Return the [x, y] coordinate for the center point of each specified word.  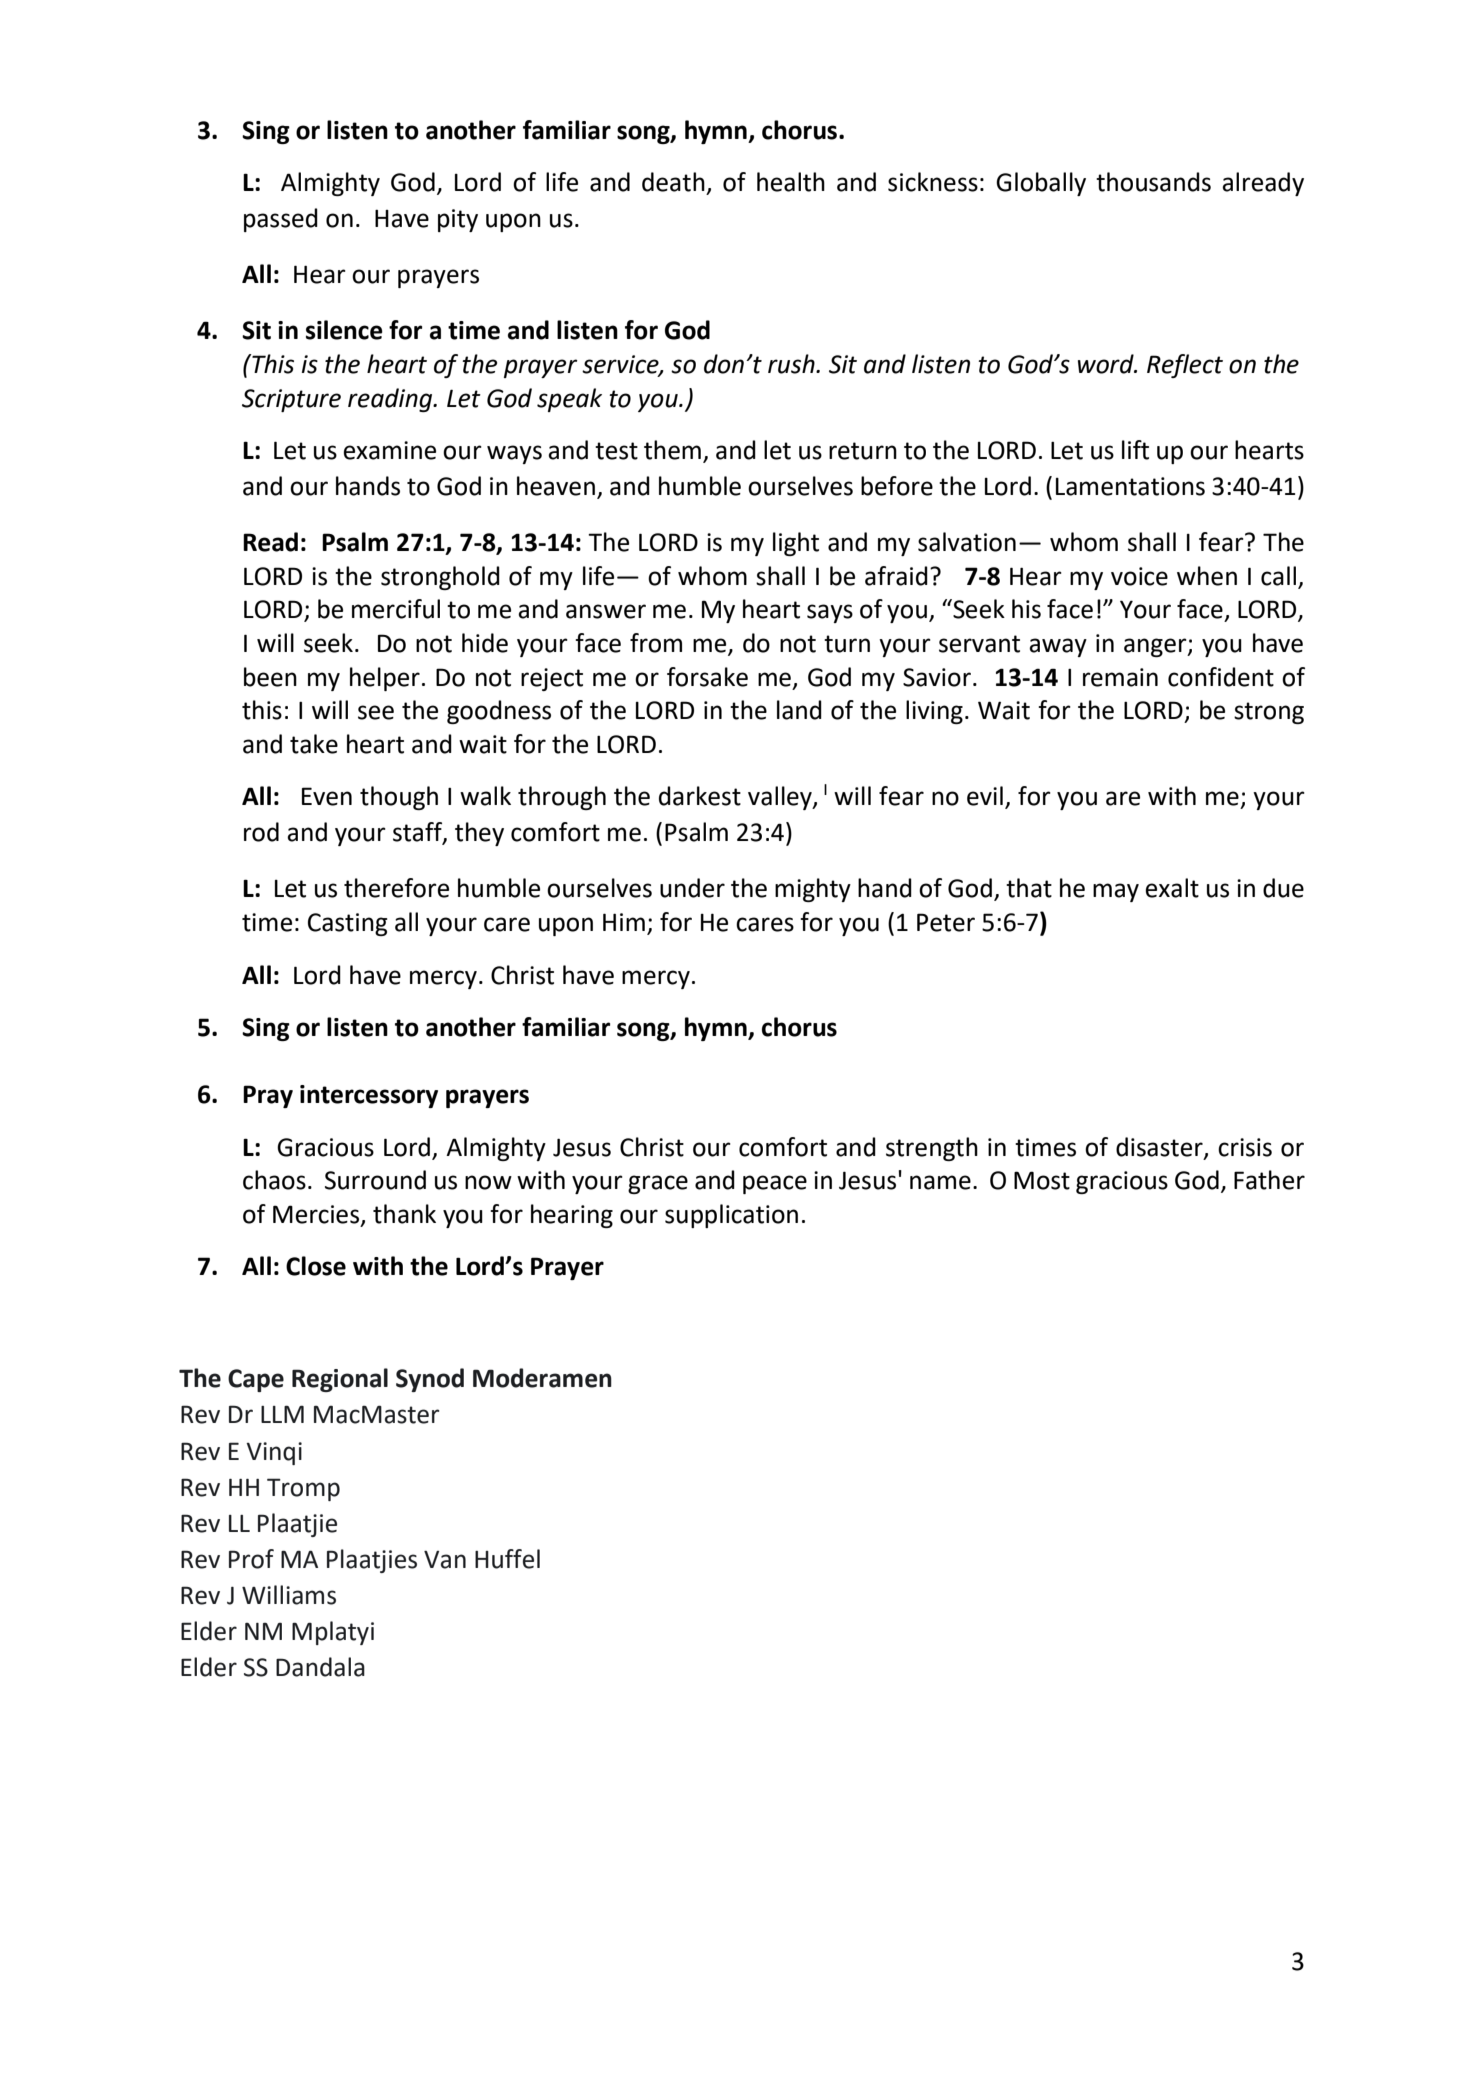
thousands [1153, 182]
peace [775, 1184]
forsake [707, 677]
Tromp [303, 1489]
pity [458, 220]
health [791, 182]
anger [1156, 647]
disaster [1160, 1147]
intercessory [369, 1096]
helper [385, 679]
